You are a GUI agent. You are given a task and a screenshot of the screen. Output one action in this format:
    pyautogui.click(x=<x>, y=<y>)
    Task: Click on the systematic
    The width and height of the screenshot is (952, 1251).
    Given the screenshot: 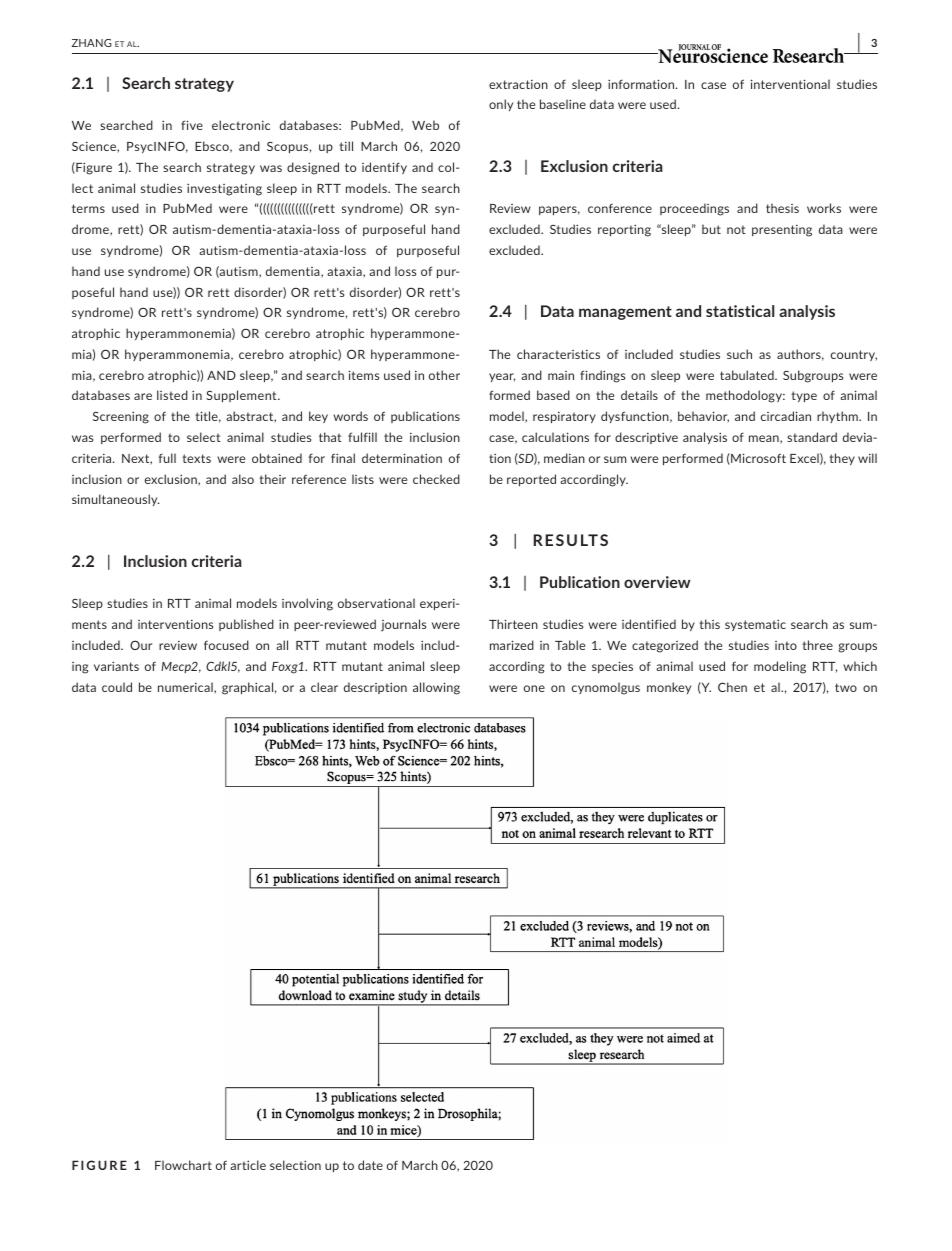 What is the action you would take?
    pyautogui.click(x=755, y=625)
